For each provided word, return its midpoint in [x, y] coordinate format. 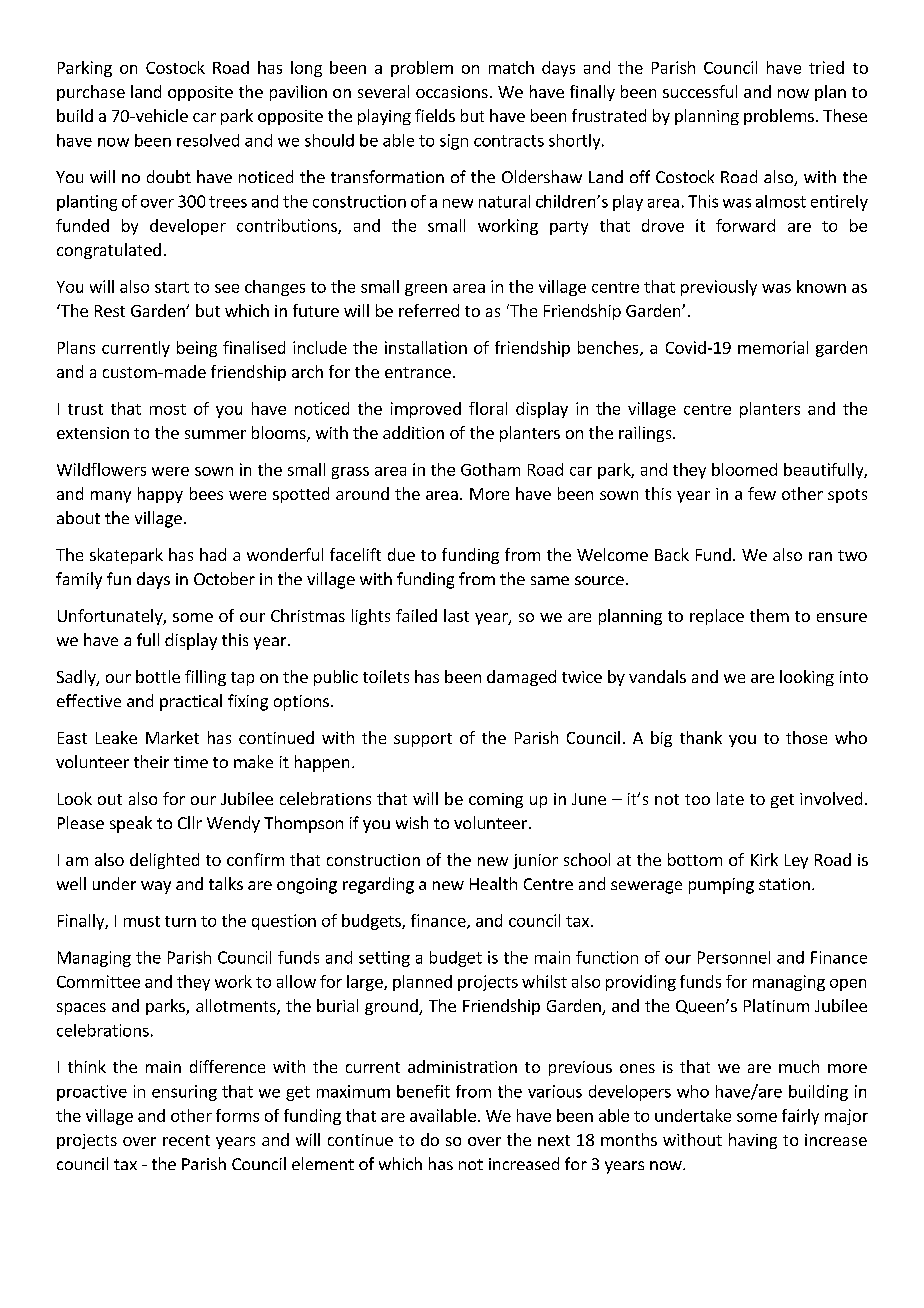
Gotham [490, 469]
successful [700, 91]
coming [496, 800]
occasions [452, 92]
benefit [423, 1091]
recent [186, 1140]
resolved [208, 140]
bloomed [744, 469]
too [697, 799]
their [151, 761]
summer [215, 434]
